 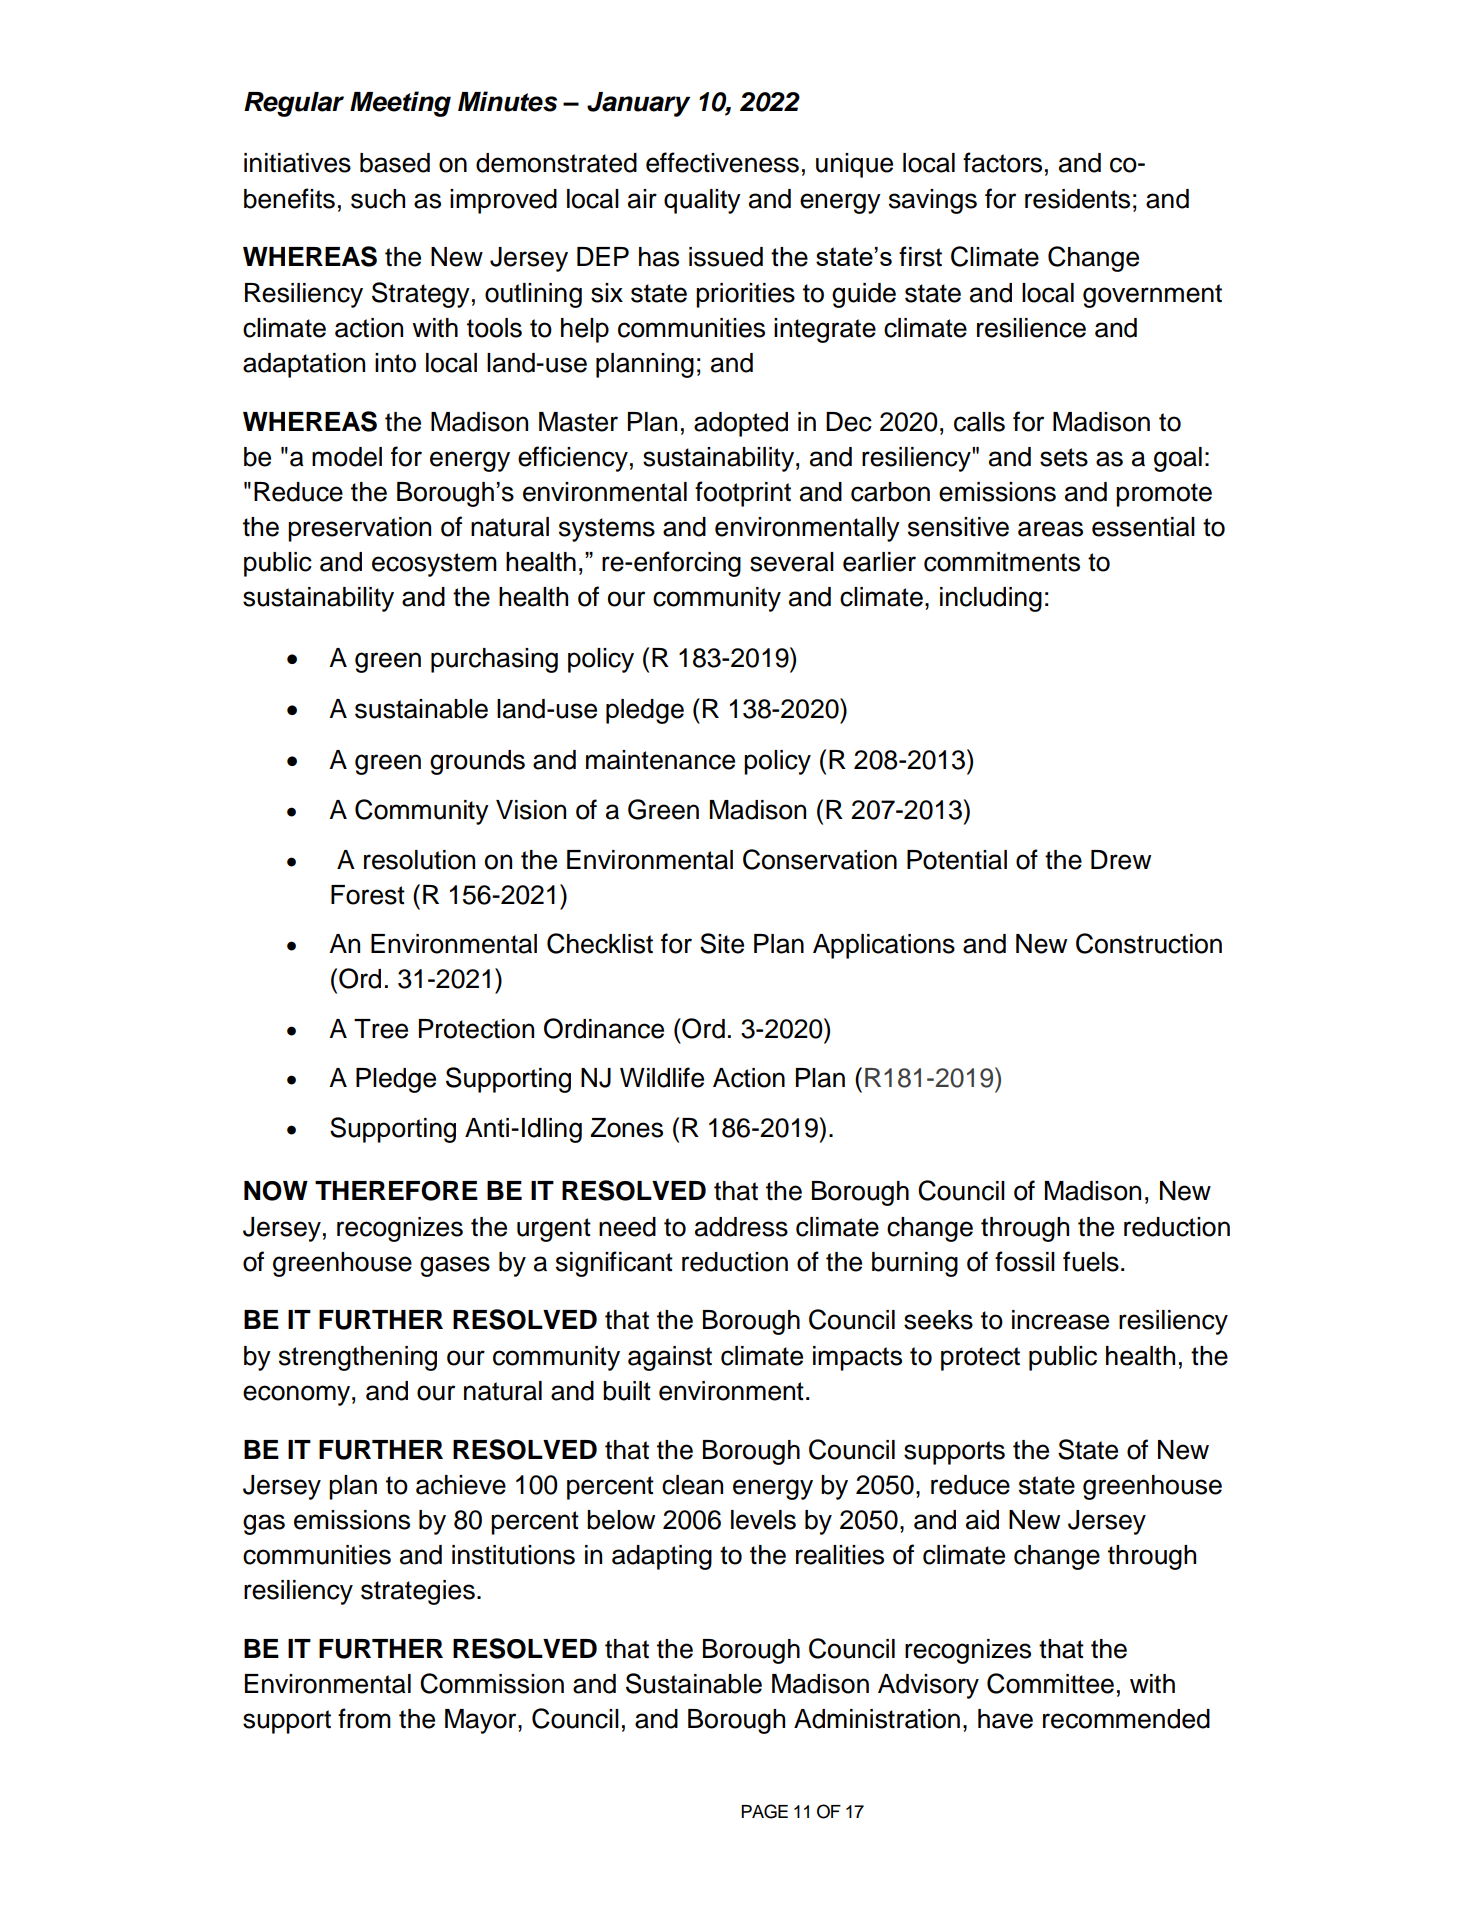 What do you see at coordinates (764, 1811) in the document?
I see `PAGE` at bounding box center [764, 1811].
